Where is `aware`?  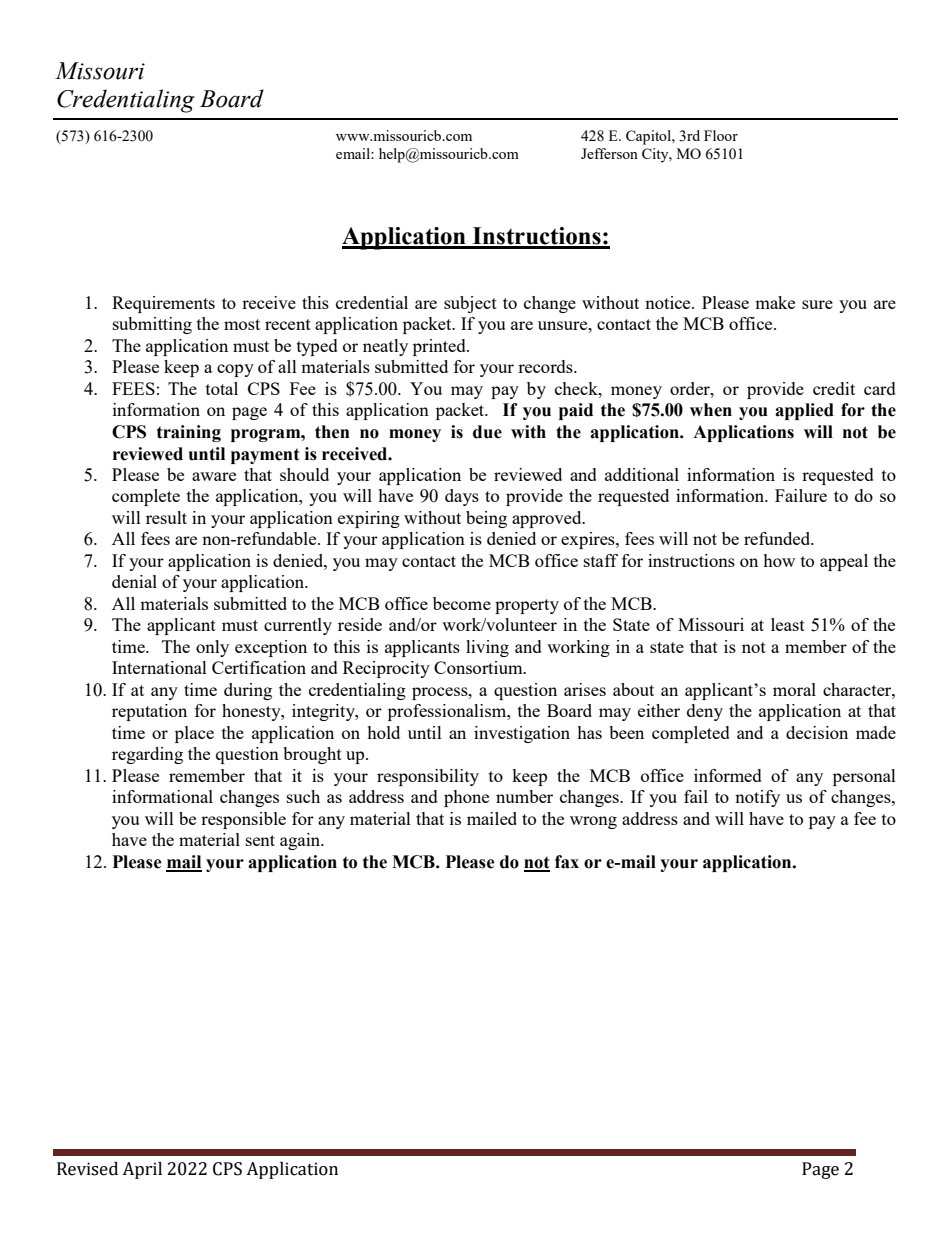
aware is located at coordinates (214, 476).
